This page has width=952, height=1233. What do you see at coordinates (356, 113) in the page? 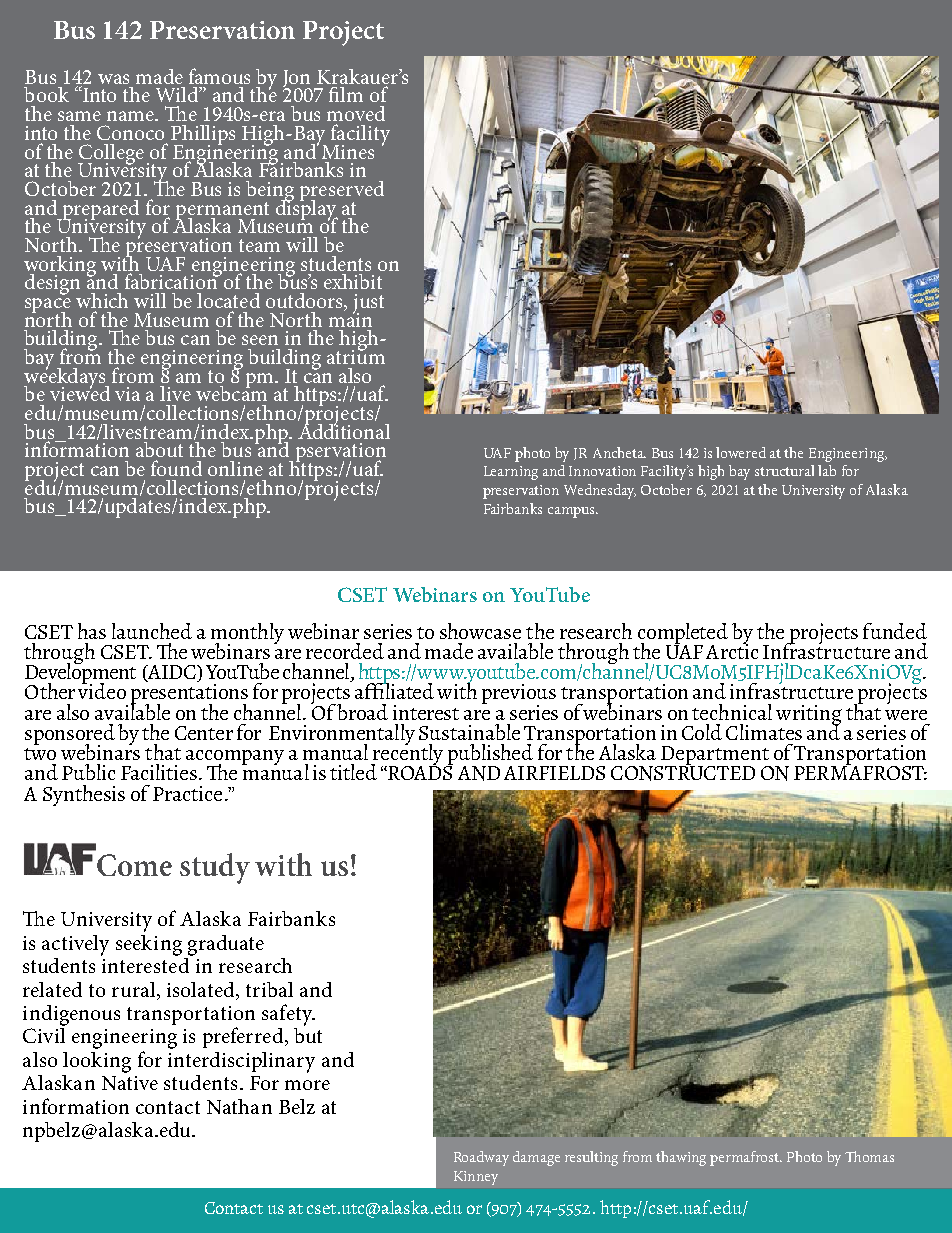
I see `moved` at bounding box center [356, 113].
